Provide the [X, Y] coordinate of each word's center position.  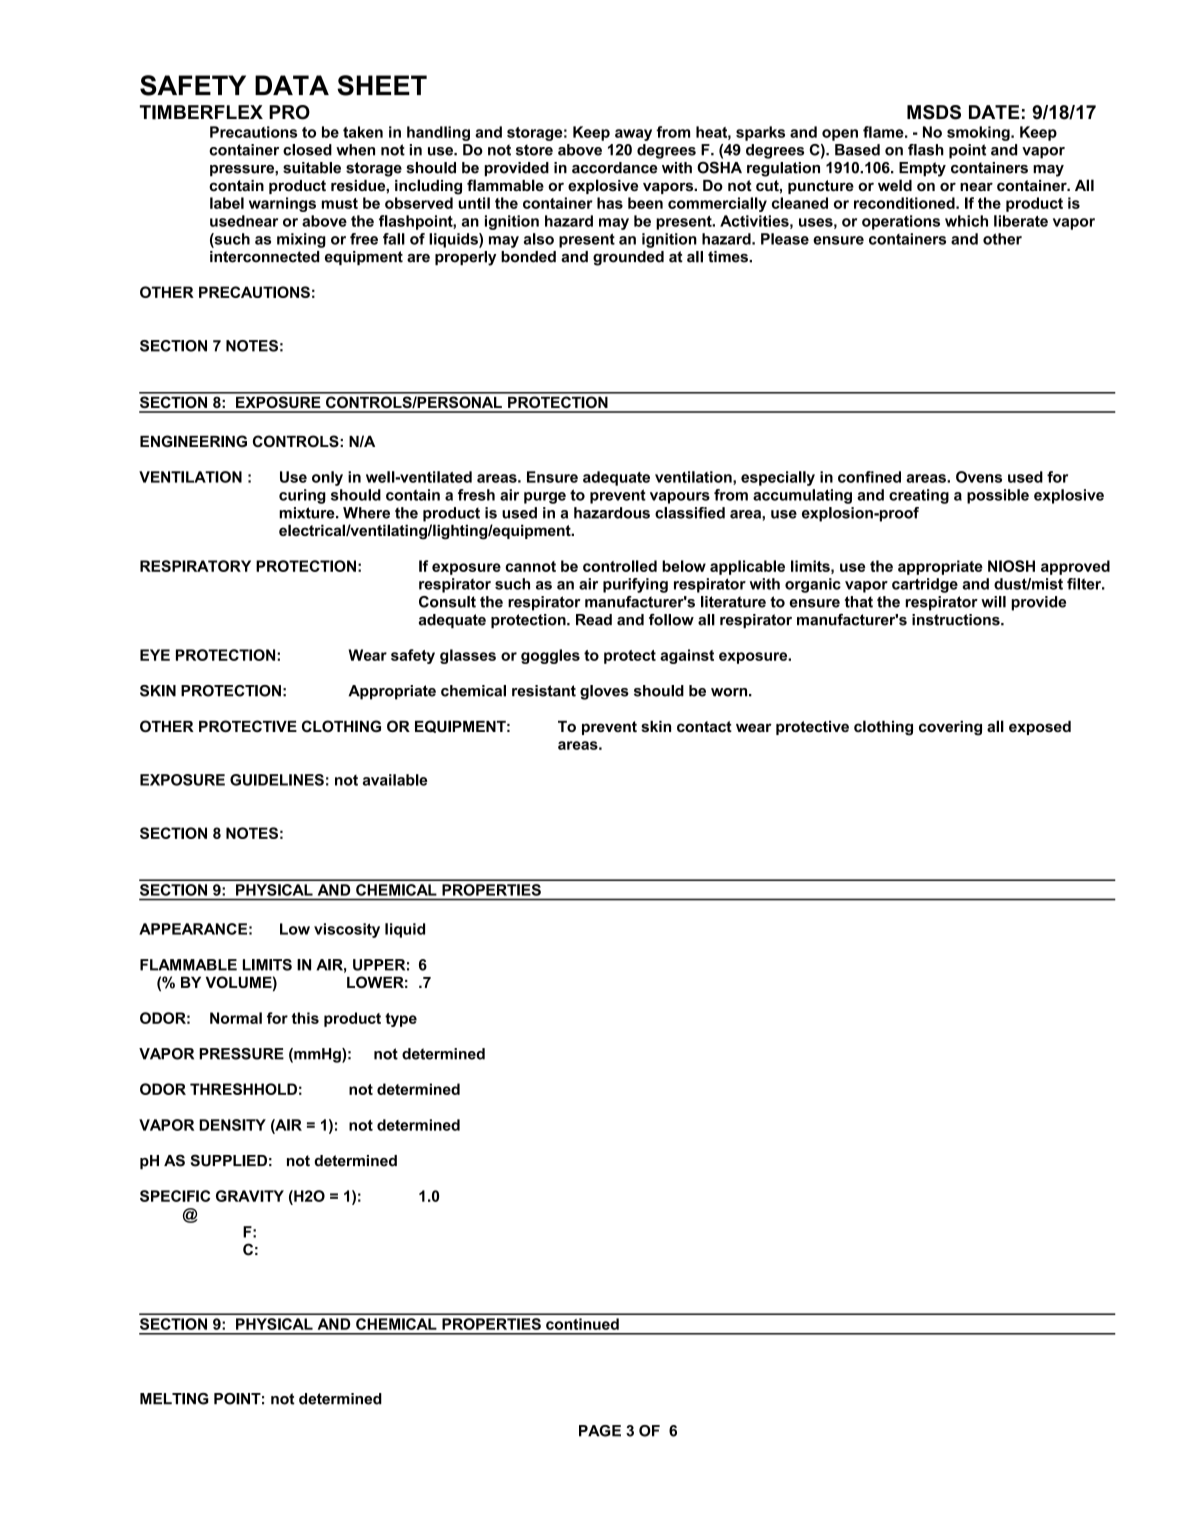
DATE [994, 112]
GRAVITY [250, 1196]
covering [950, 728]
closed [307, 150]
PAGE [600, 1431]
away [633, 135]
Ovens [979, 477]
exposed [1040, 728]
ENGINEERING [193, 441]
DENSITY [232, 1125]
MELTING [174, 1399]
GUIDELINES [277, 780]
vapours [680, 498]
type [401, 1020]
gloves [604, 692]
